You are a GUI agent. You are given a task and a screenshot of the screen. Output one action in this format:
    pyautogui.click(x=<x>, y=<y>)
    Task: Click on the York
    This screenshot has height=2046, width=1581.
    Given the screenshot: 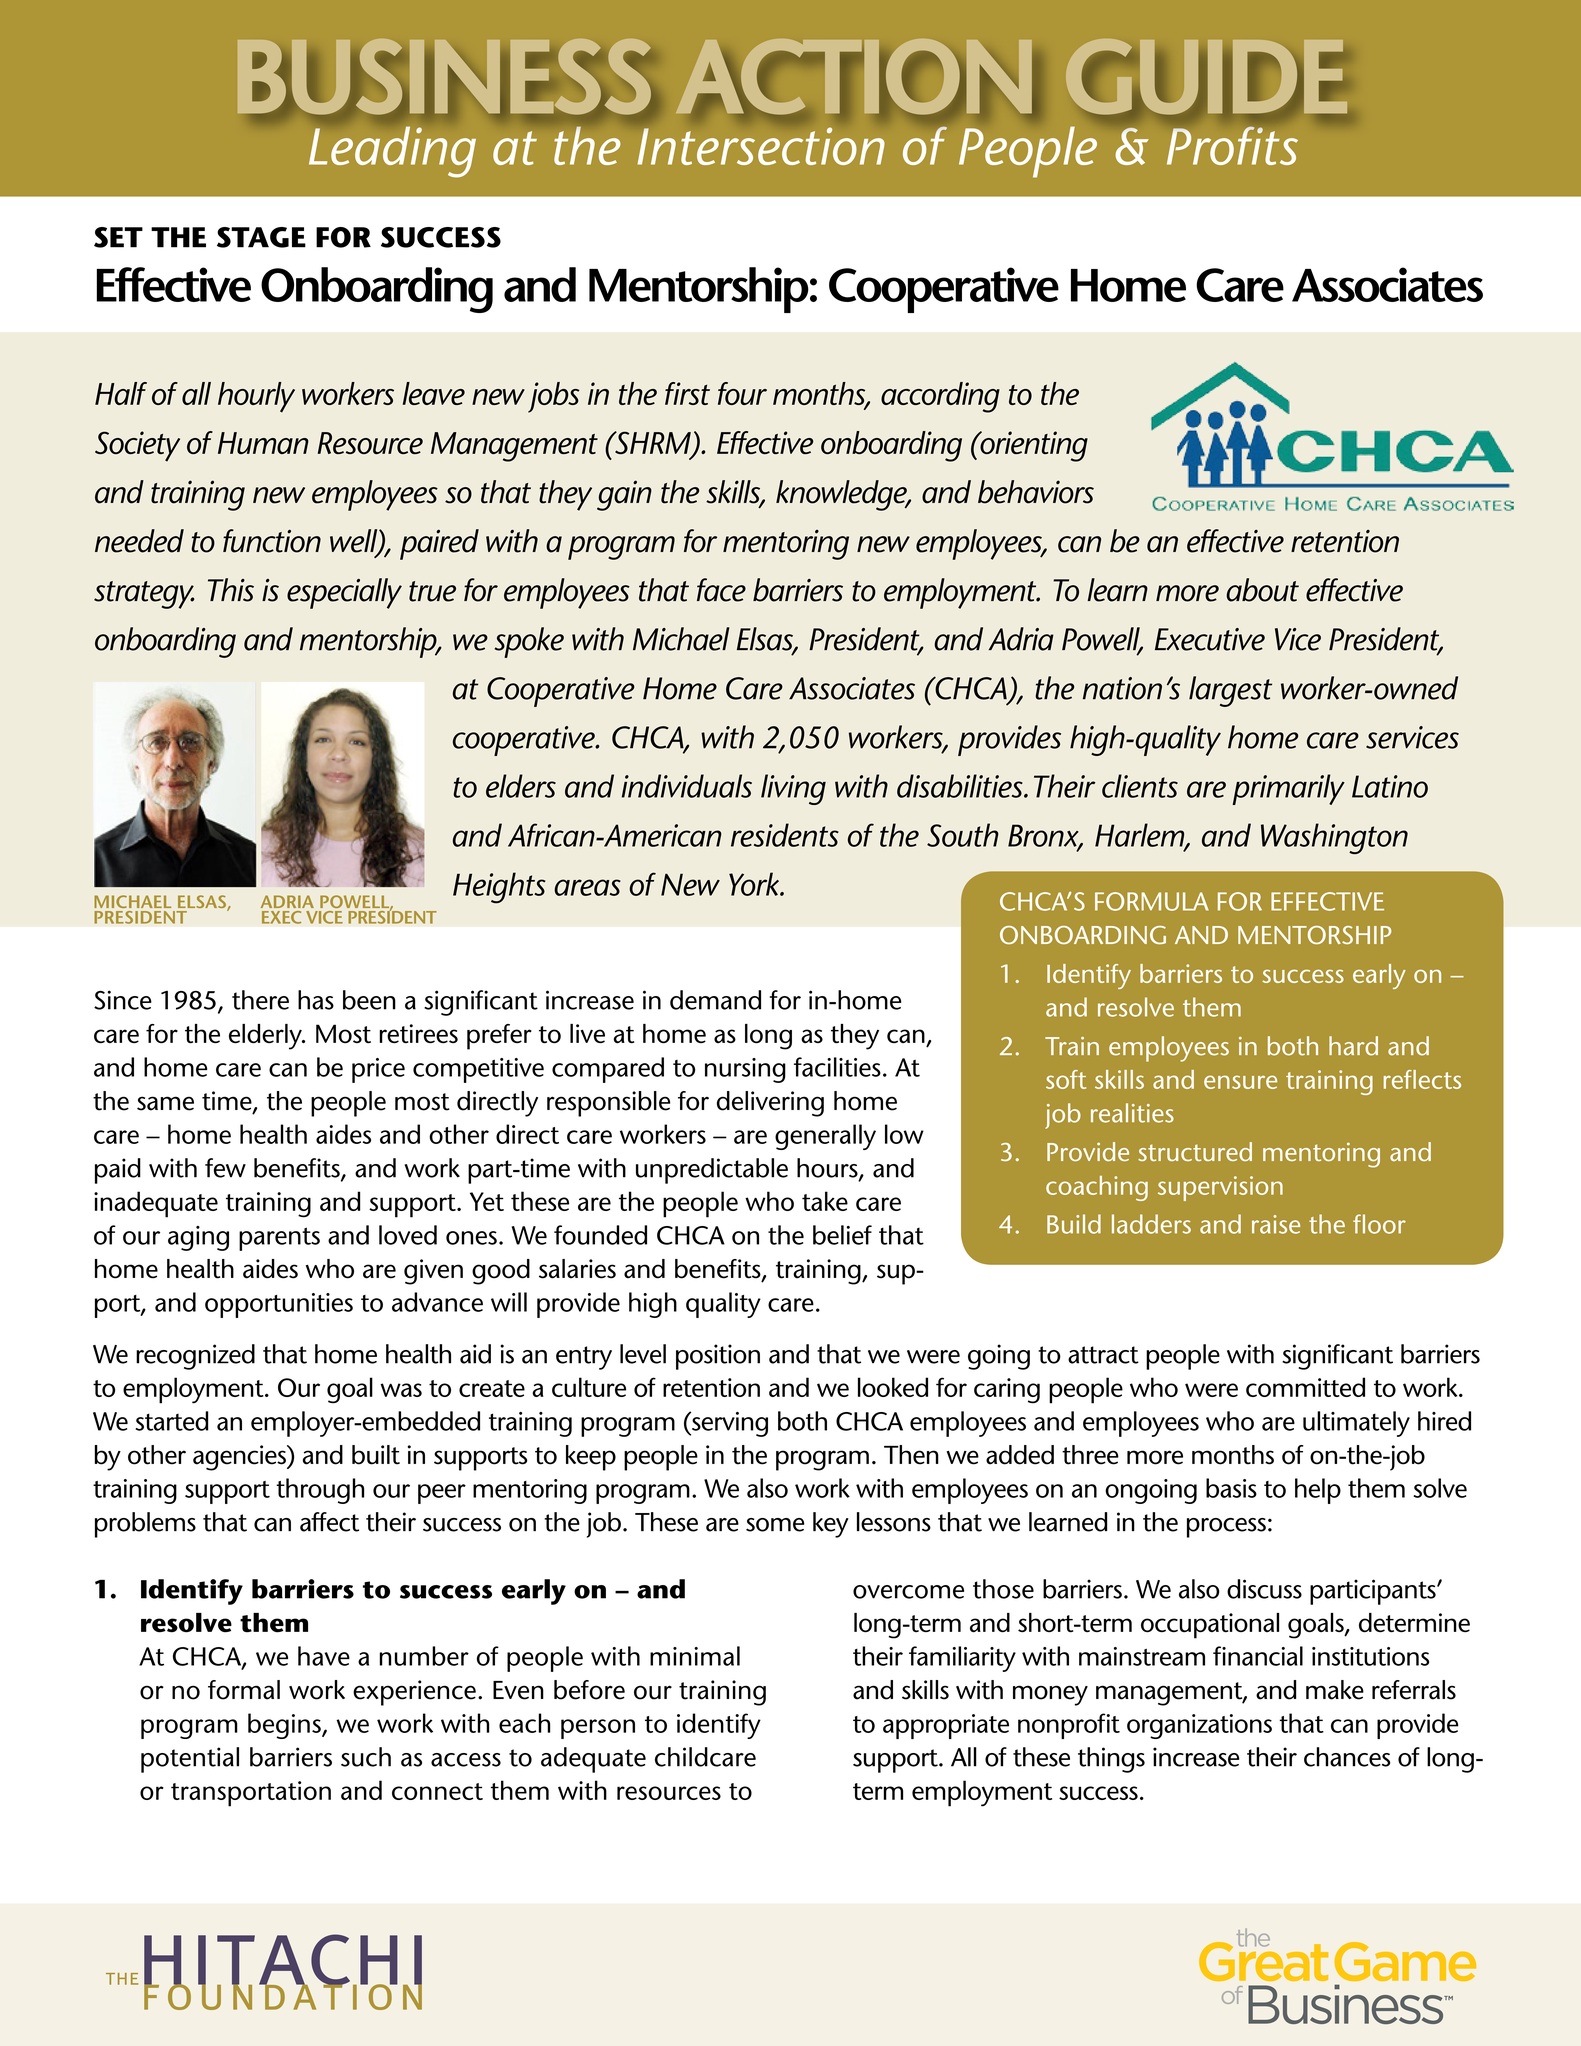 What is the action you would take?
    pyautogui.click(x=755, y=884)
